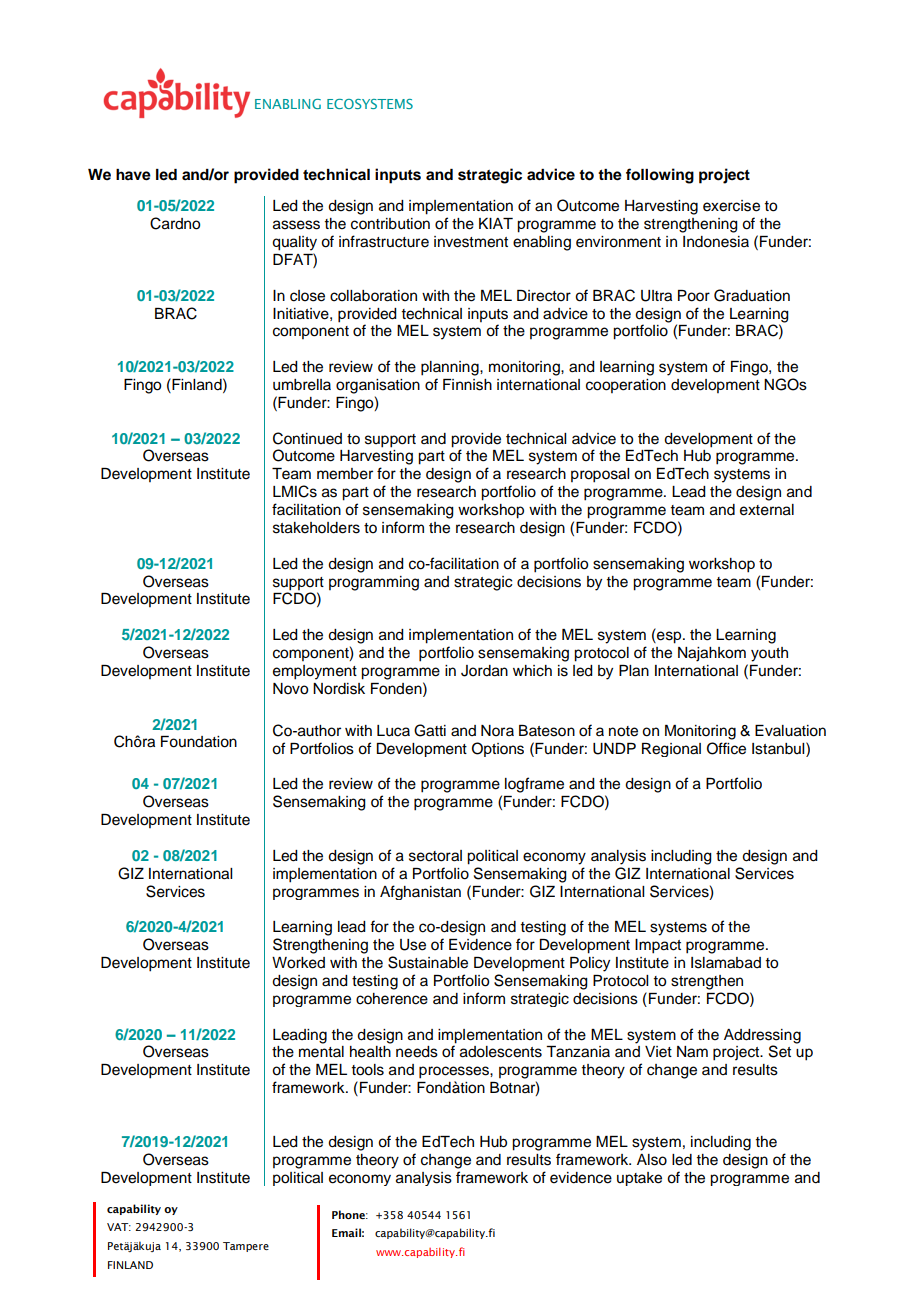  What do you see at coordinates (600, 475) in the screenshot?
I see `proposal` at bounding box center [600, 475].
